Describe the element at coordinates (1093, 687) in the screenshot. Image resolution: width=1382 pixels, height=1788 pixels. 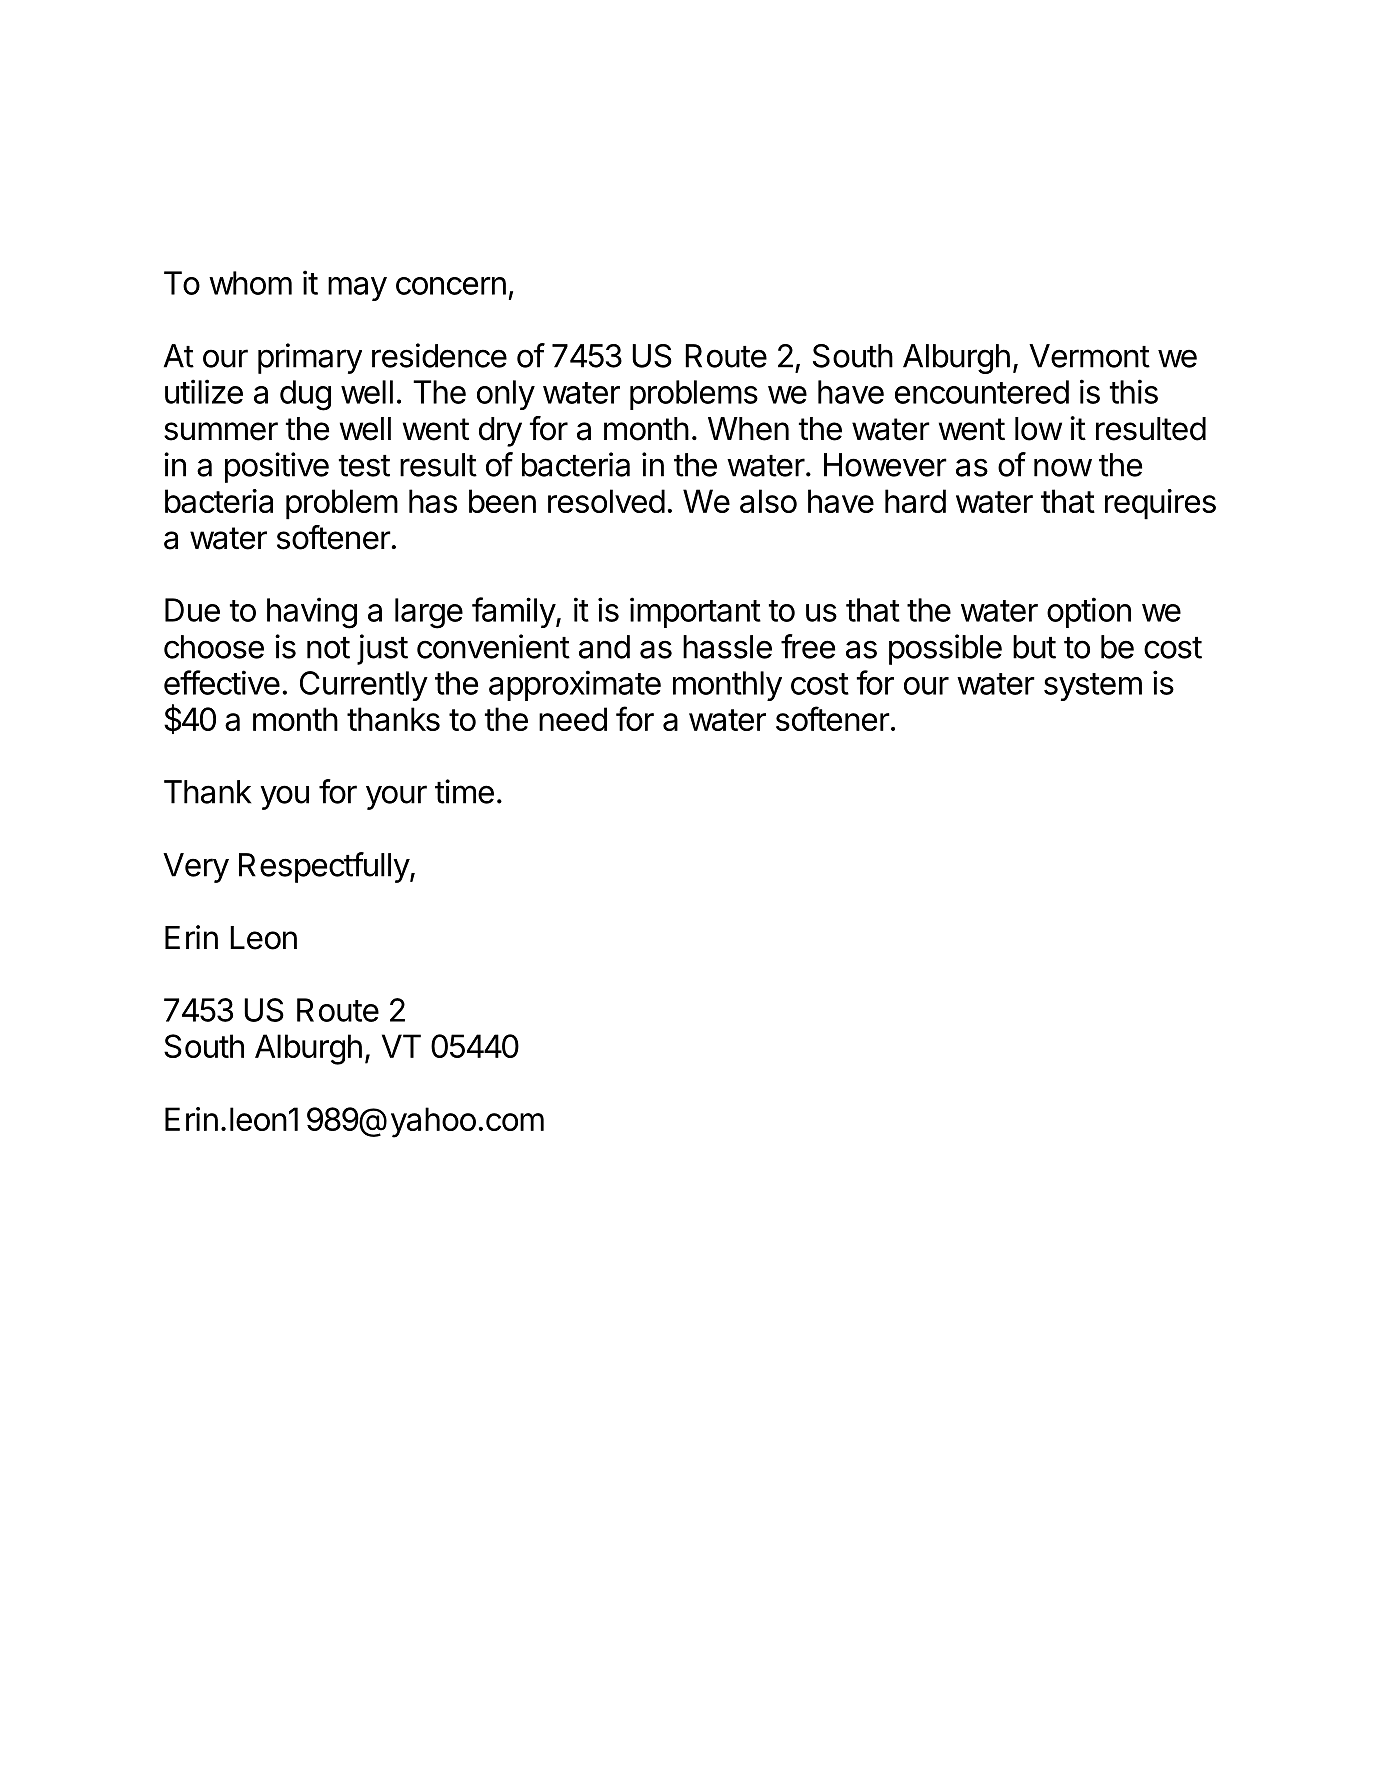
I see `system` at that location.
